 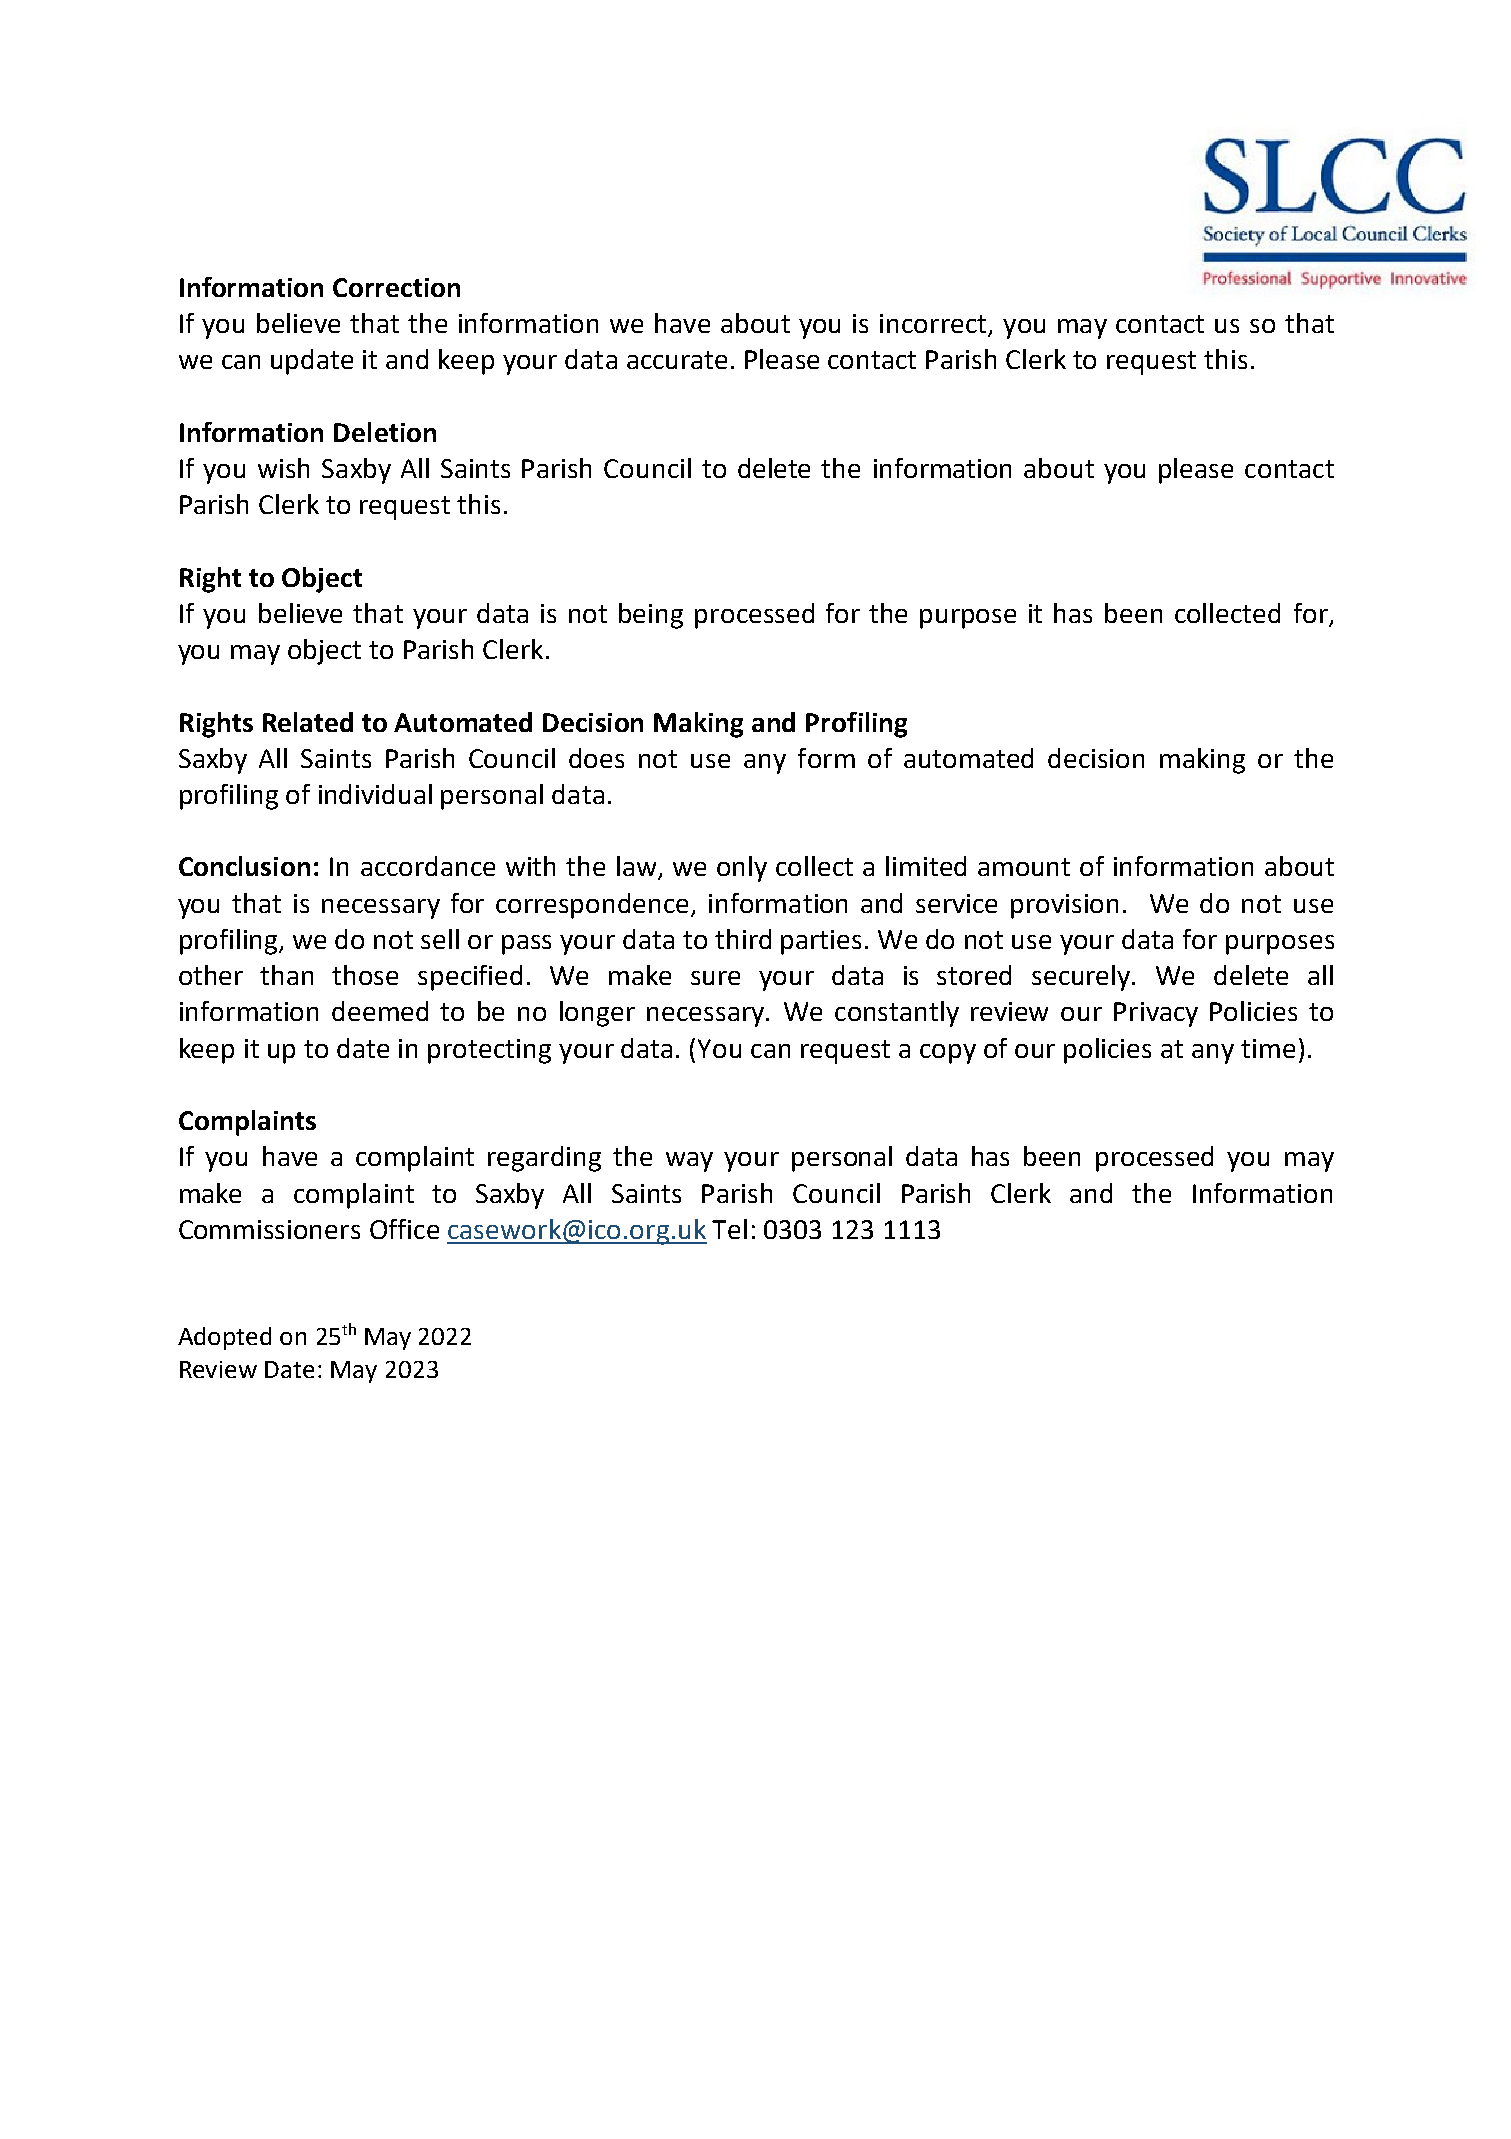 What do you see at coordinates (1024, 867) in the document?
I see `amount` at bounding box center [1024, 867].
